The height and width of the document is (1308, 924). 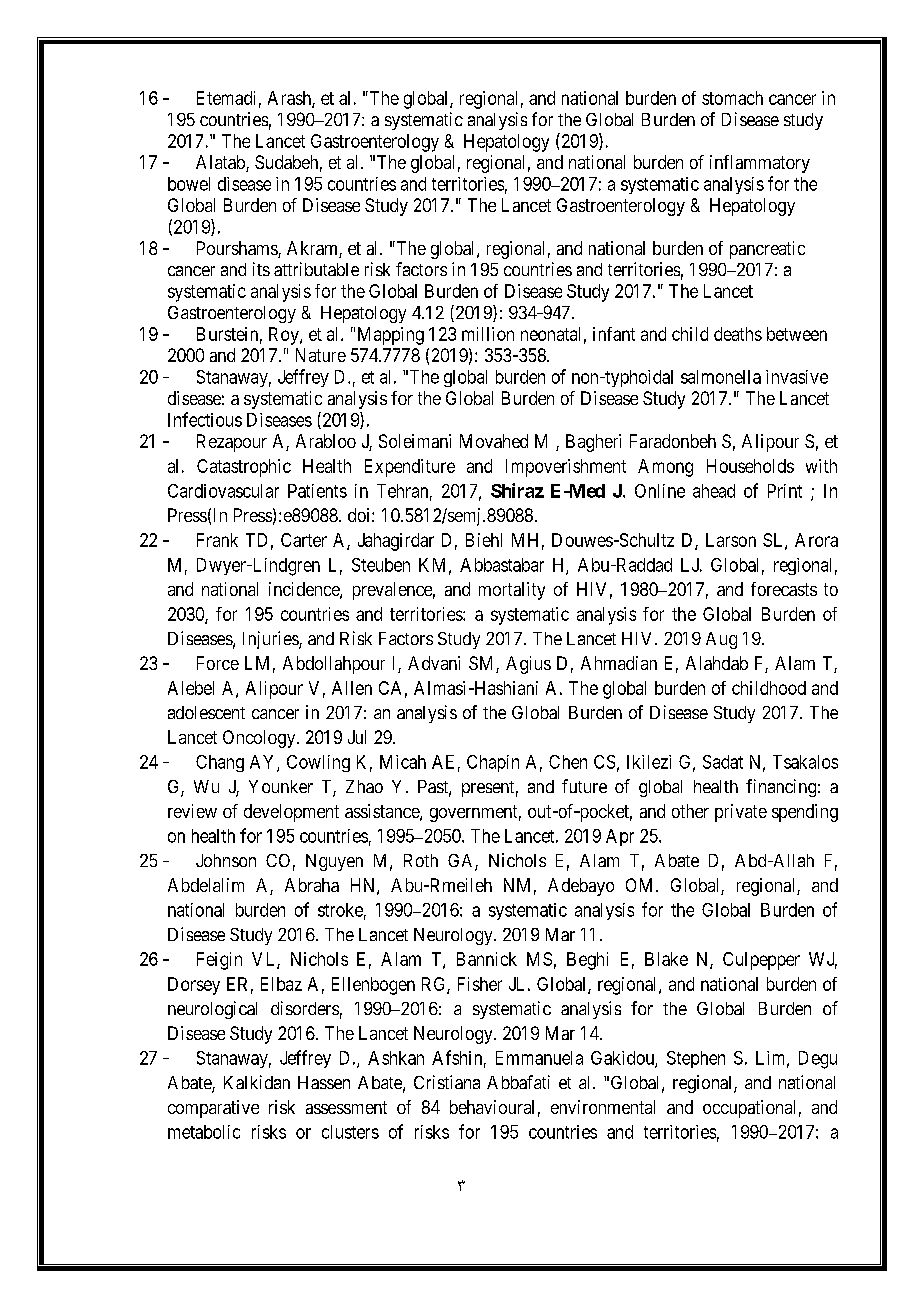 I want to click on stomach, so click(x=732, y=98).
